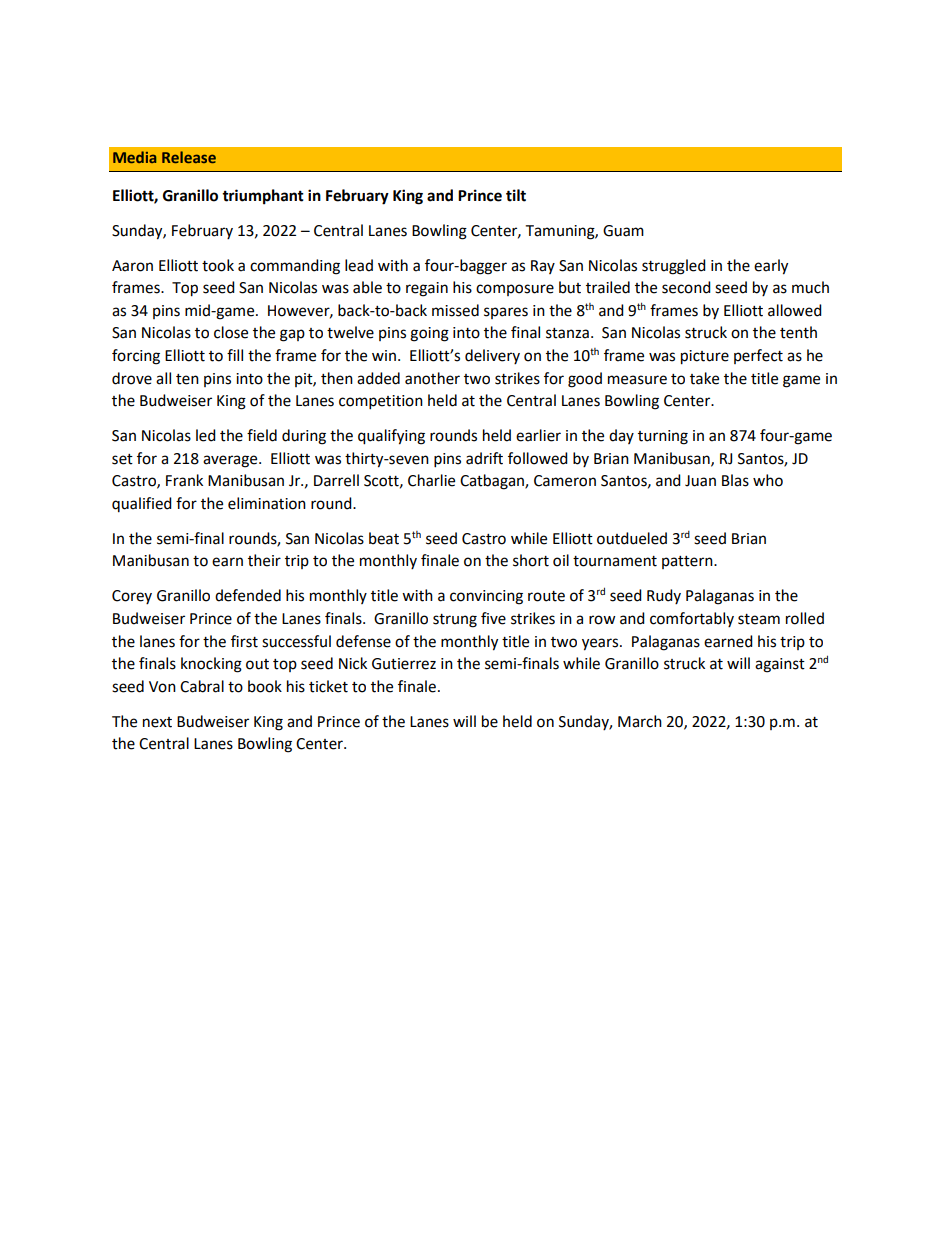  Describe the element at coordinates (686, 287) in the document. I see `second` at that location.
